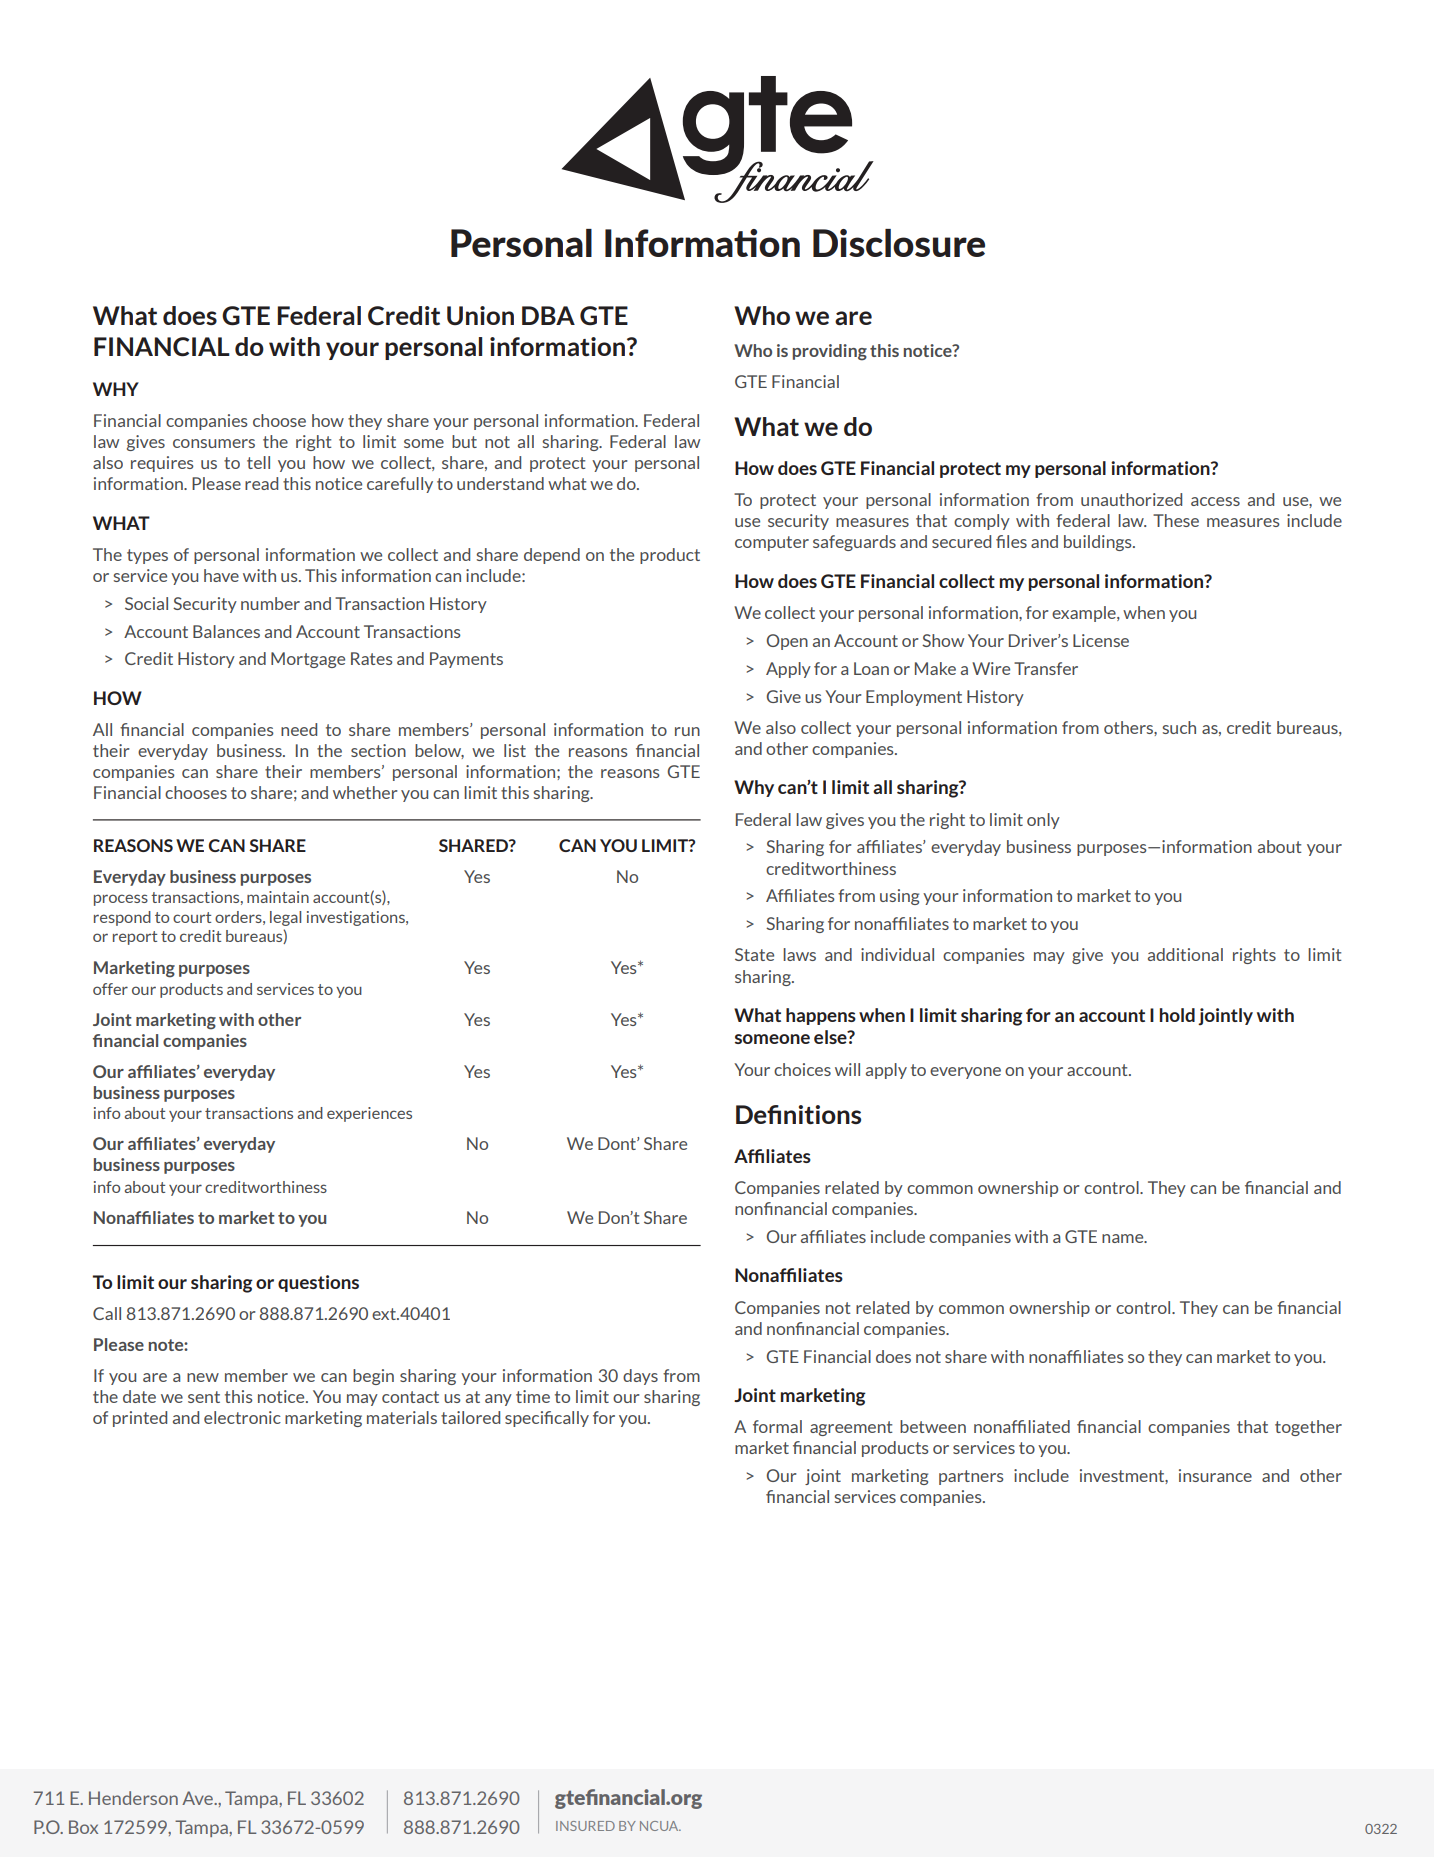 This image has height=1857, width=1435. Describe the element at coordinates (1215, 1475) in the image. I see `insurance` at that location.
